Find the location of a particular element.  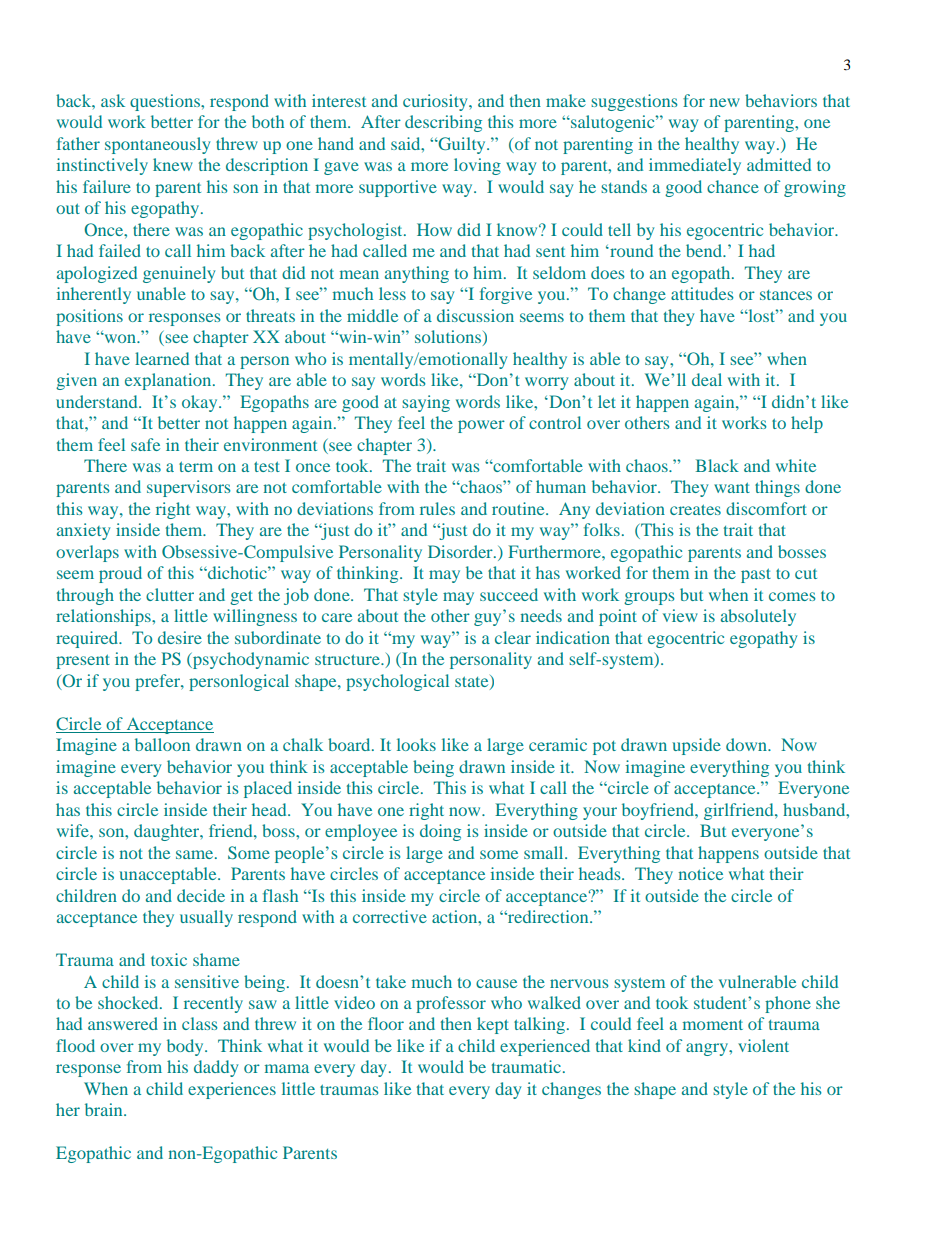

describing is located at coordinates (443, 123).
